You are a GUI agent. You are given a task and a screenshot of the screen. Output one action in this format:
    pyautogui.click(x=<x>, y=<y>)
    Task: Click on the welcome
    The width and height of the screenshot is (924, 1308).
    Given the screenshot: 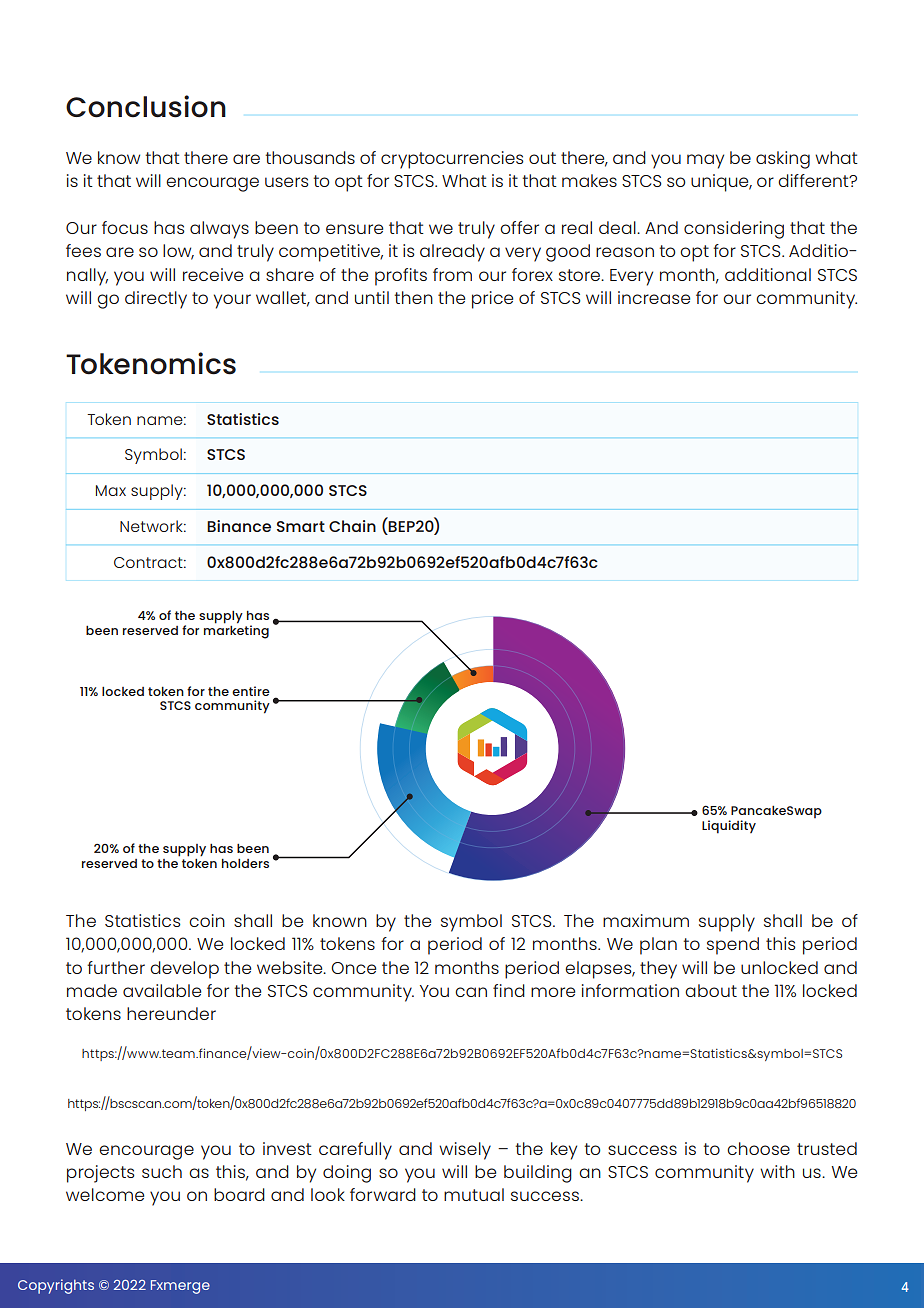 What is the action you would take?
    pyautogui.click(x=105, y=1194)
